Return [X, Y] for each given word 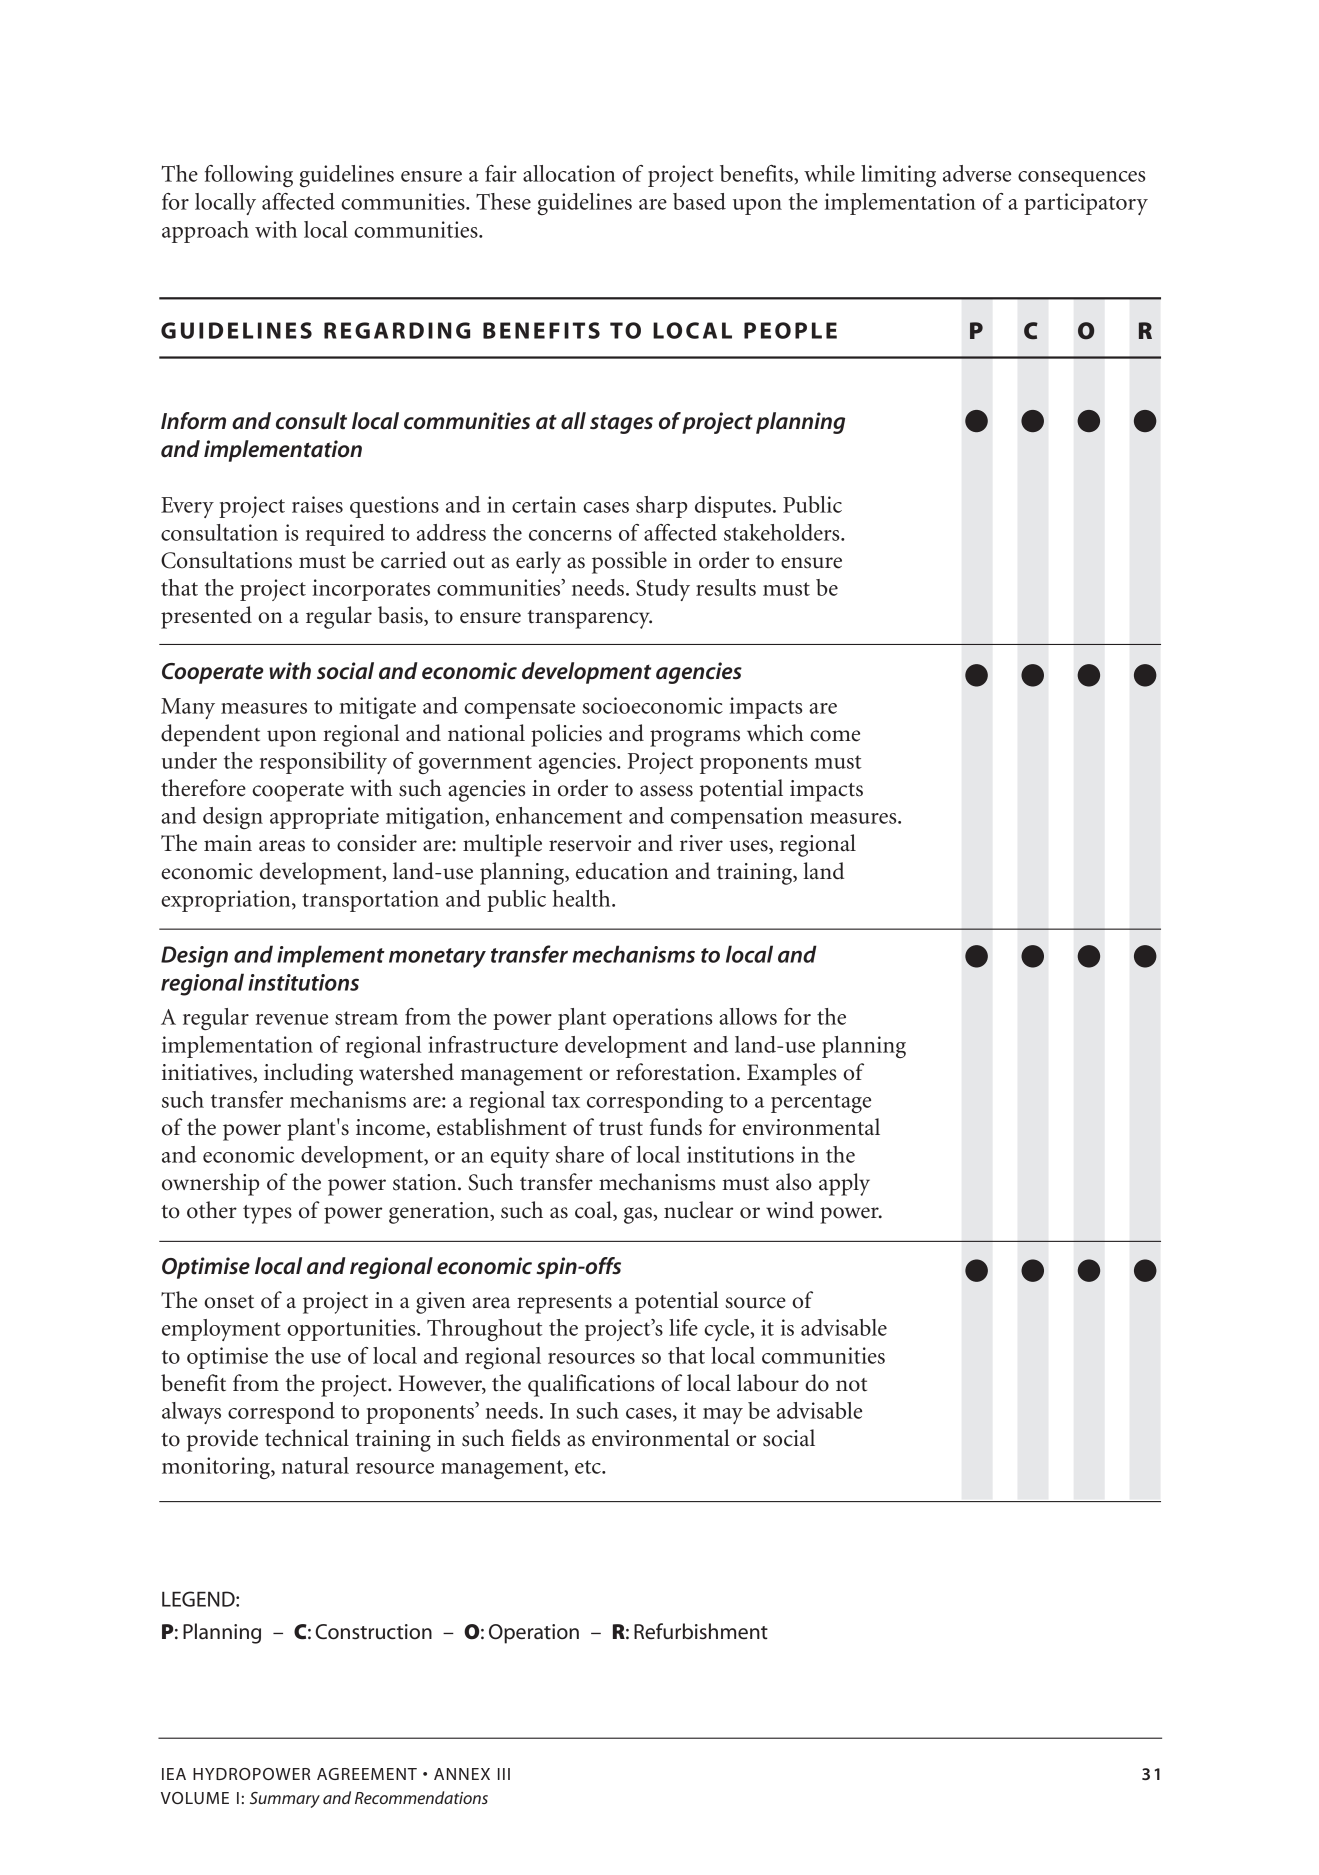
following [249, 176]
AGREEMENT [367, 1774]
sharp [661, 507]
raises [317, 504]
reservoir [590, 843]
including [308, 1074]
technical [307, 1438]
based [699, 201]
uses [749, 847]
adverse [977, 173]
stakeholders [783, 532]
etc [589, 1467]
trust [621, 1129]
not [851, 1385]
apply [844, 1184]
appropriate [324, 818]
